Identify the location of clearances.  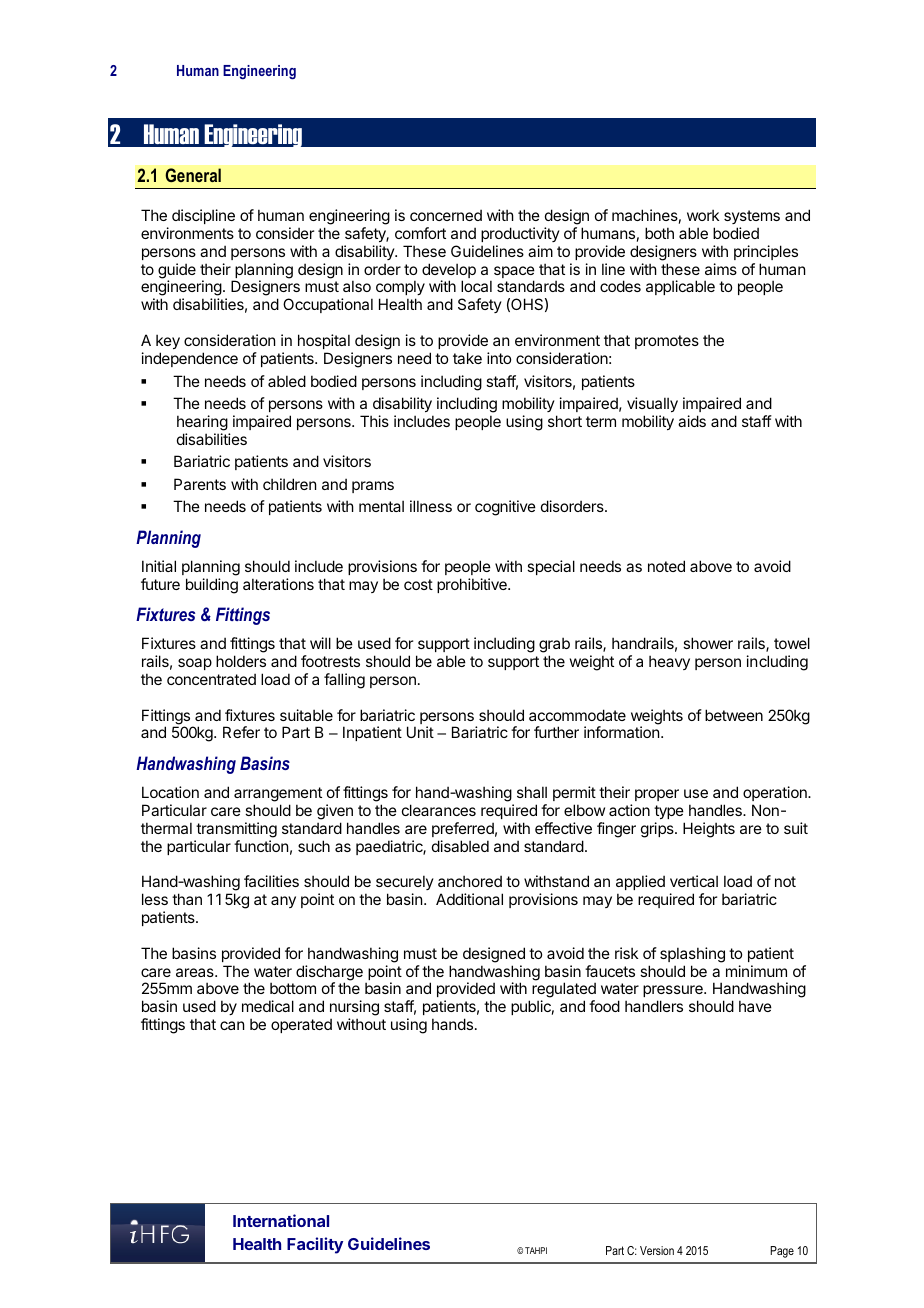
(439, 810).
